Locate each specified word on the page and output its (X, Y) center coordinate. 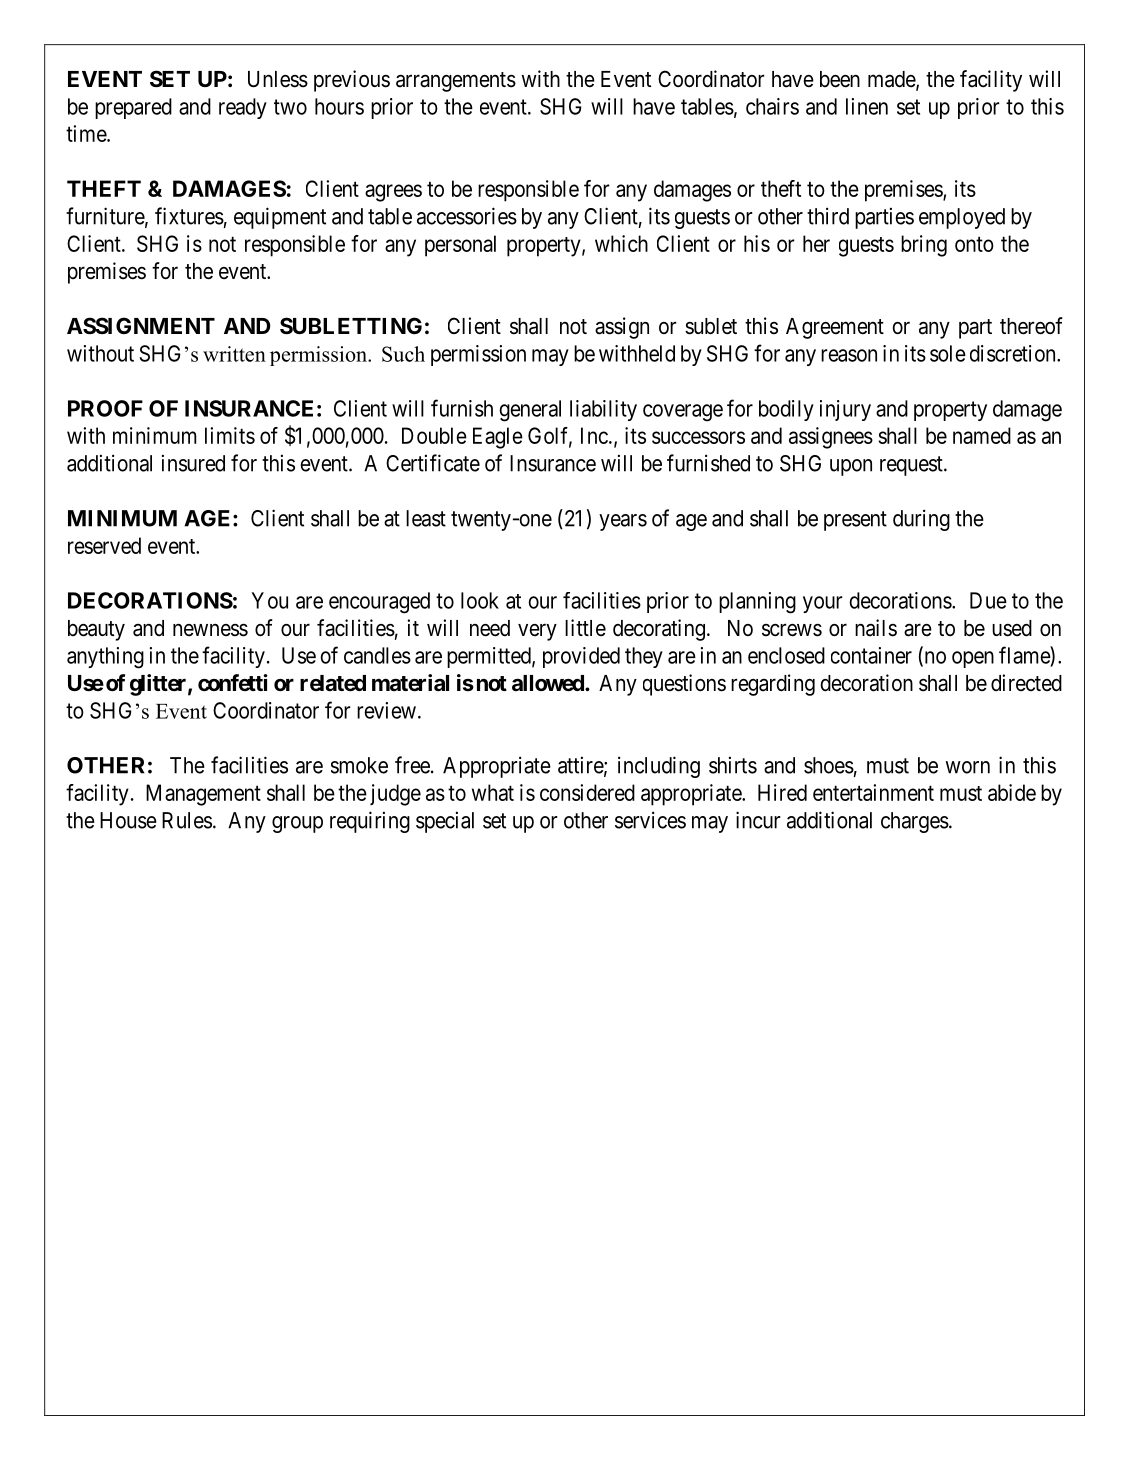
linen (867, 106)
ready (243, 108)
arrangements (456, 82)
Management (203, 795)
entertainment (873, 792)
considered (587, 792)
